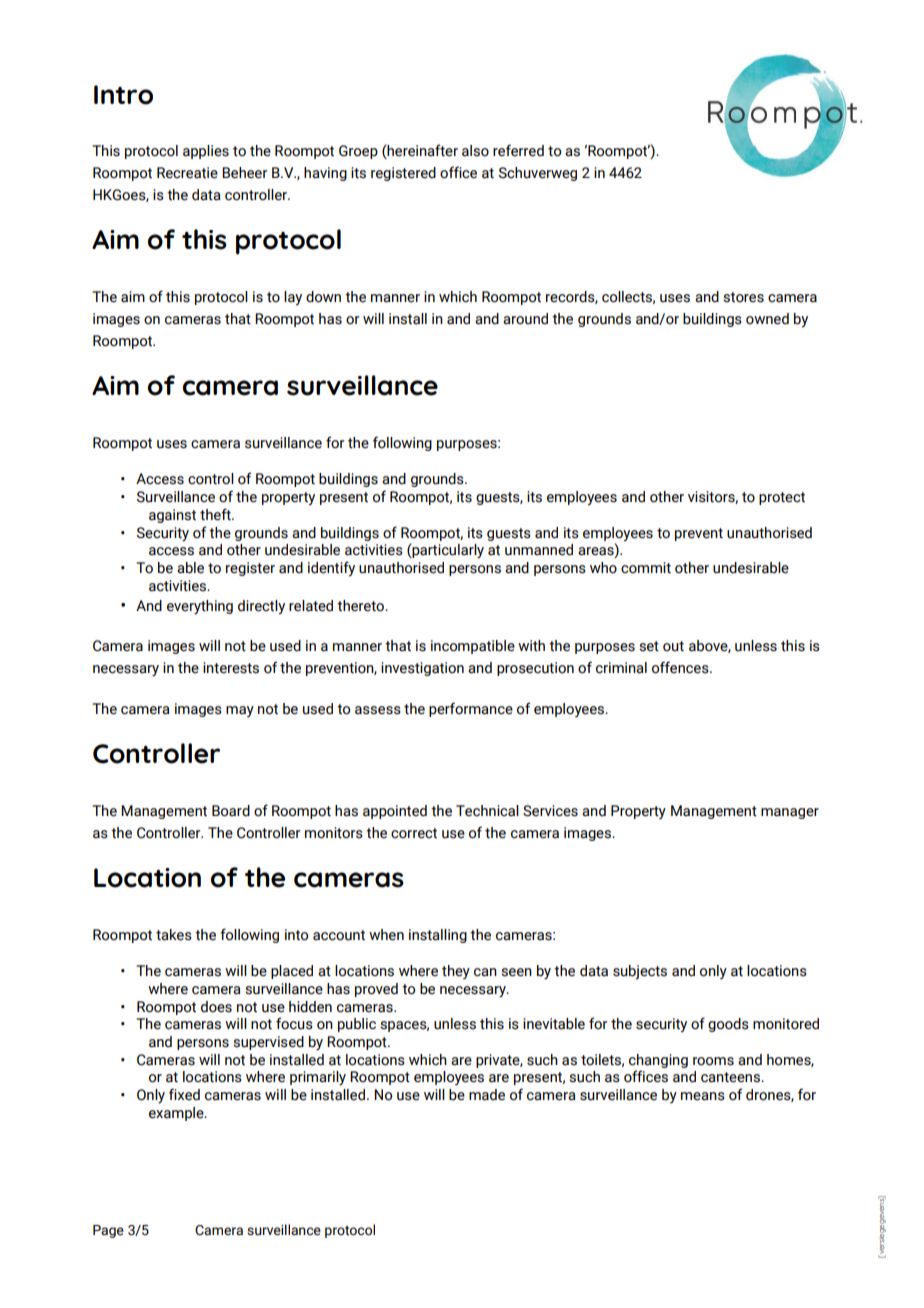 This page has height=1308, width=924. I want to click on investigation, so click(422, 669).
